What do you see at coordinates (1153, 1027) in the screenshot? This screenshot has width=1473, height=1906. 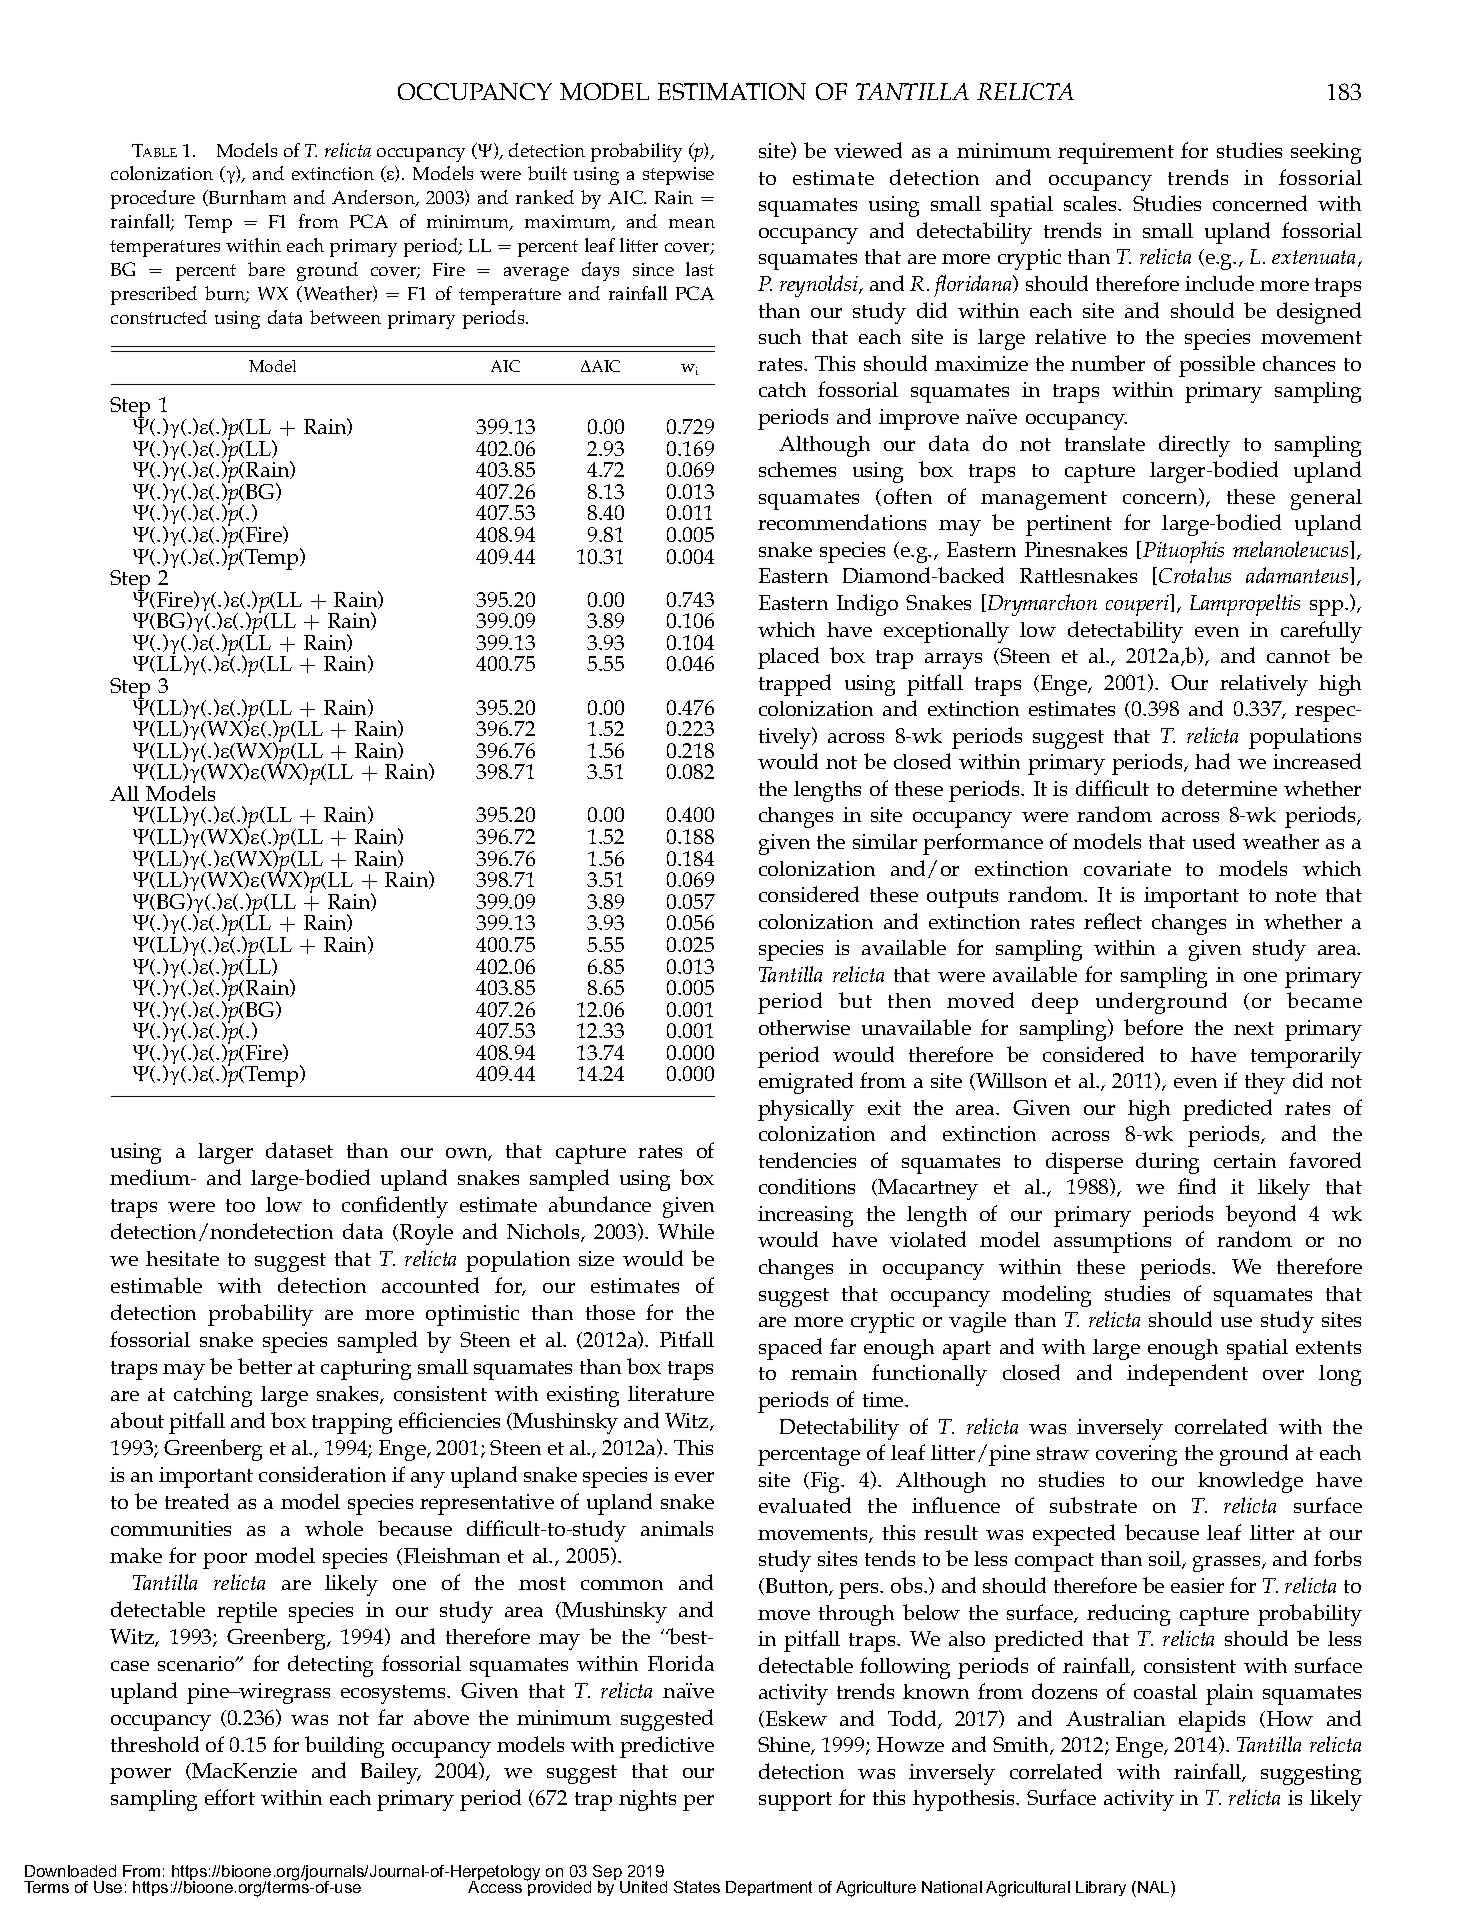 I see `before` at bounding box center [1153, 1027].
